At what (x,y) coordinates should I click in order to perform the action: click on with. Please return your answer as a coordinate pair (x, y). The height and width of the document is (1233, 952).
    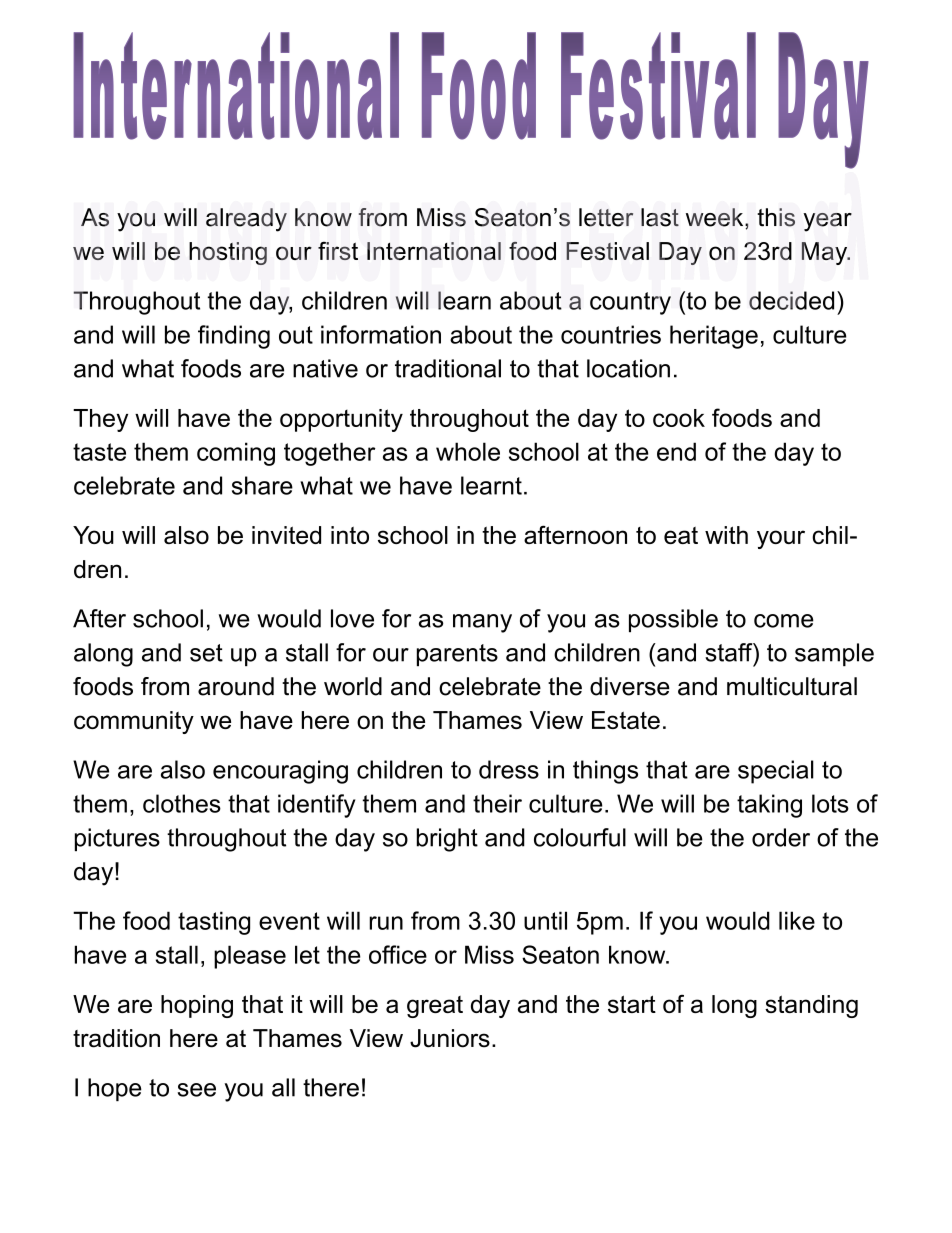
    Looking at the image, I should click on (726, 535).
